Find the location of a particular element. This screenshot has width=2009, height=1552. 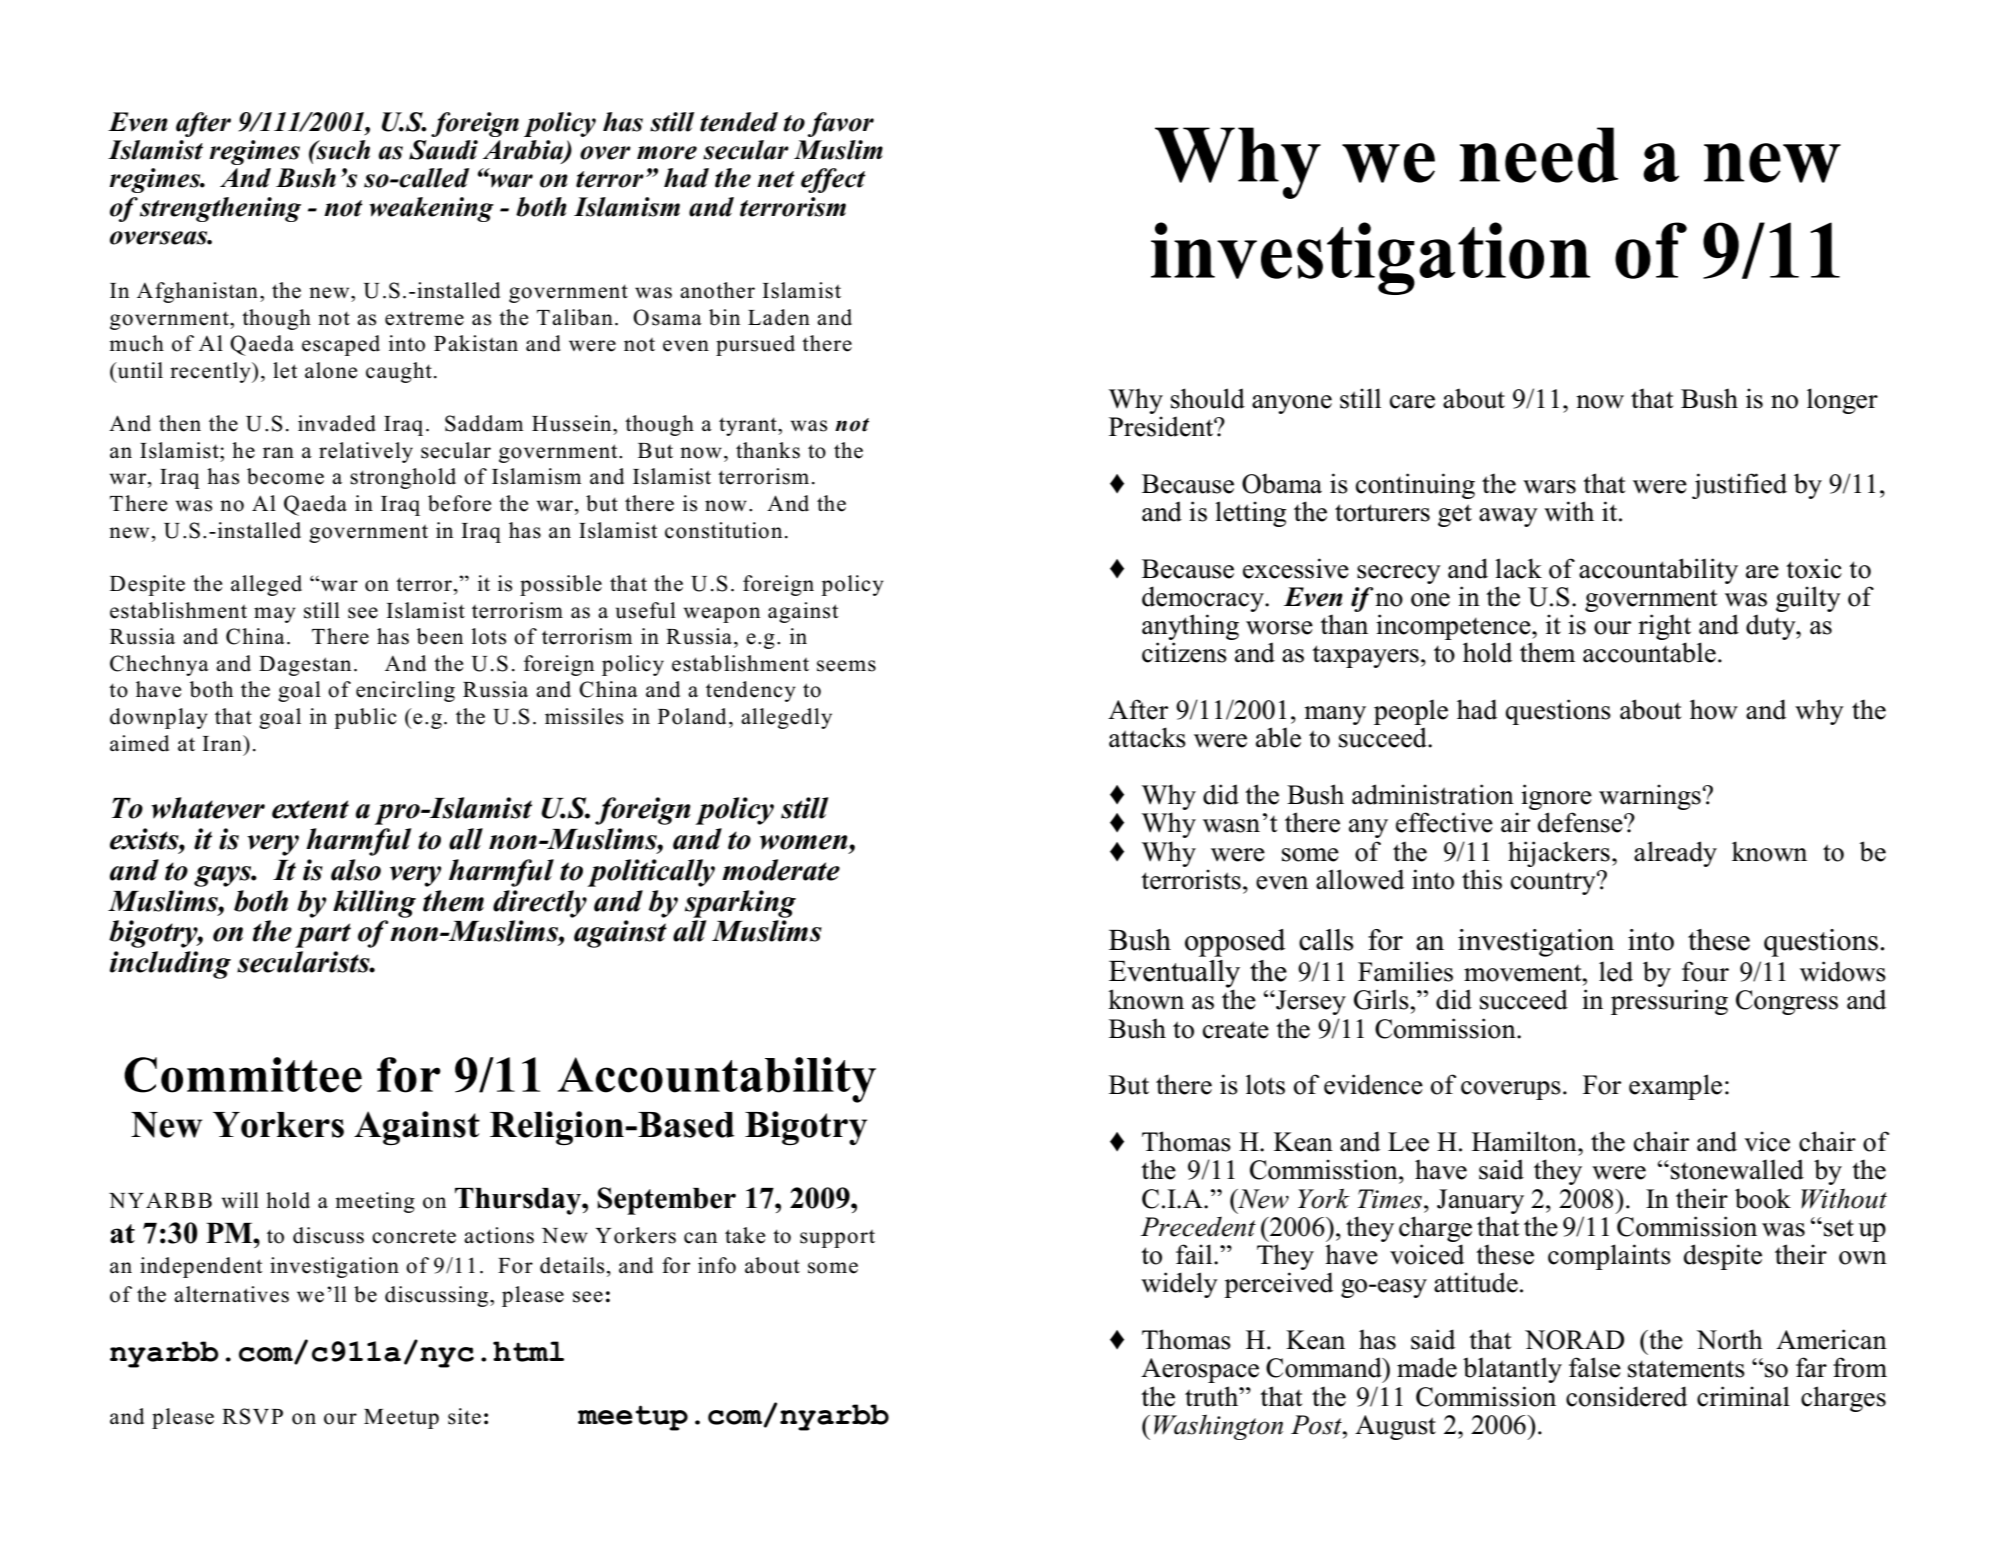

need is located at coordinates (1539, 155).
